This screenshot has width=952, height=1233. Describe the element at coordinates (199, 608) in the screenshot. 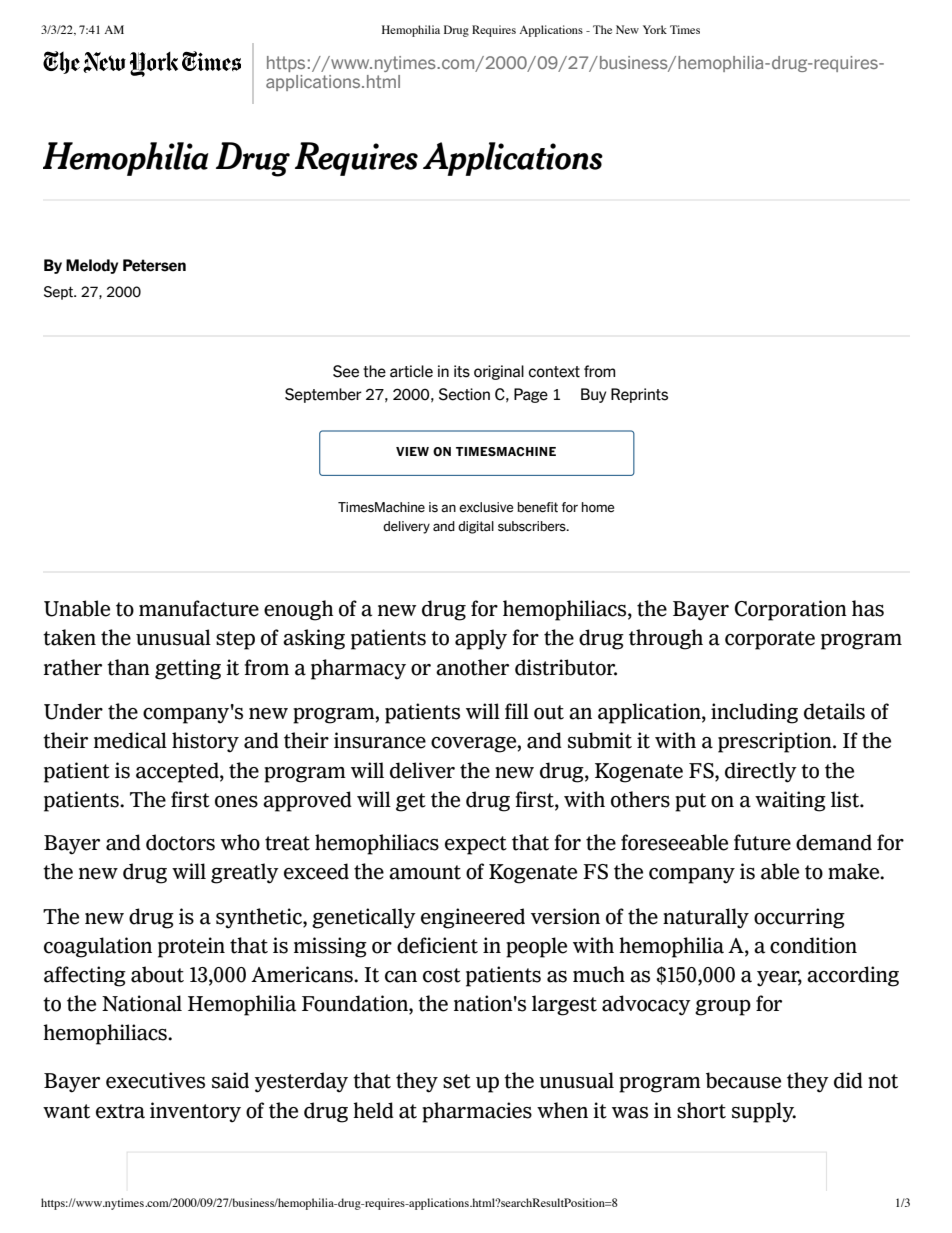

I see `manufacture` at that location.
